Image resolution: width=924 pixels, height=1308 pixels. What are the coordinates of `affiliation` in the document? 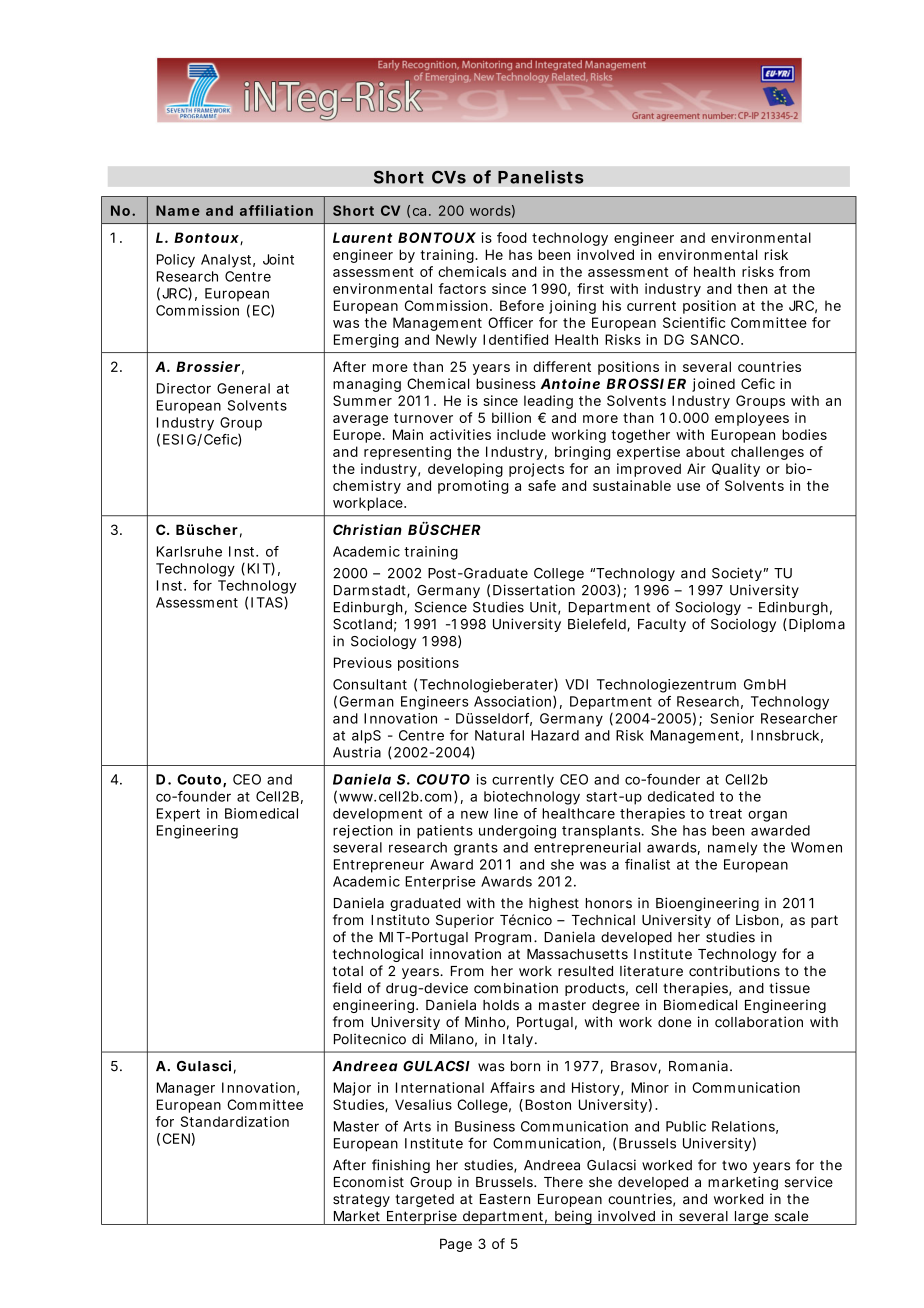 It's located at (276, 210).
